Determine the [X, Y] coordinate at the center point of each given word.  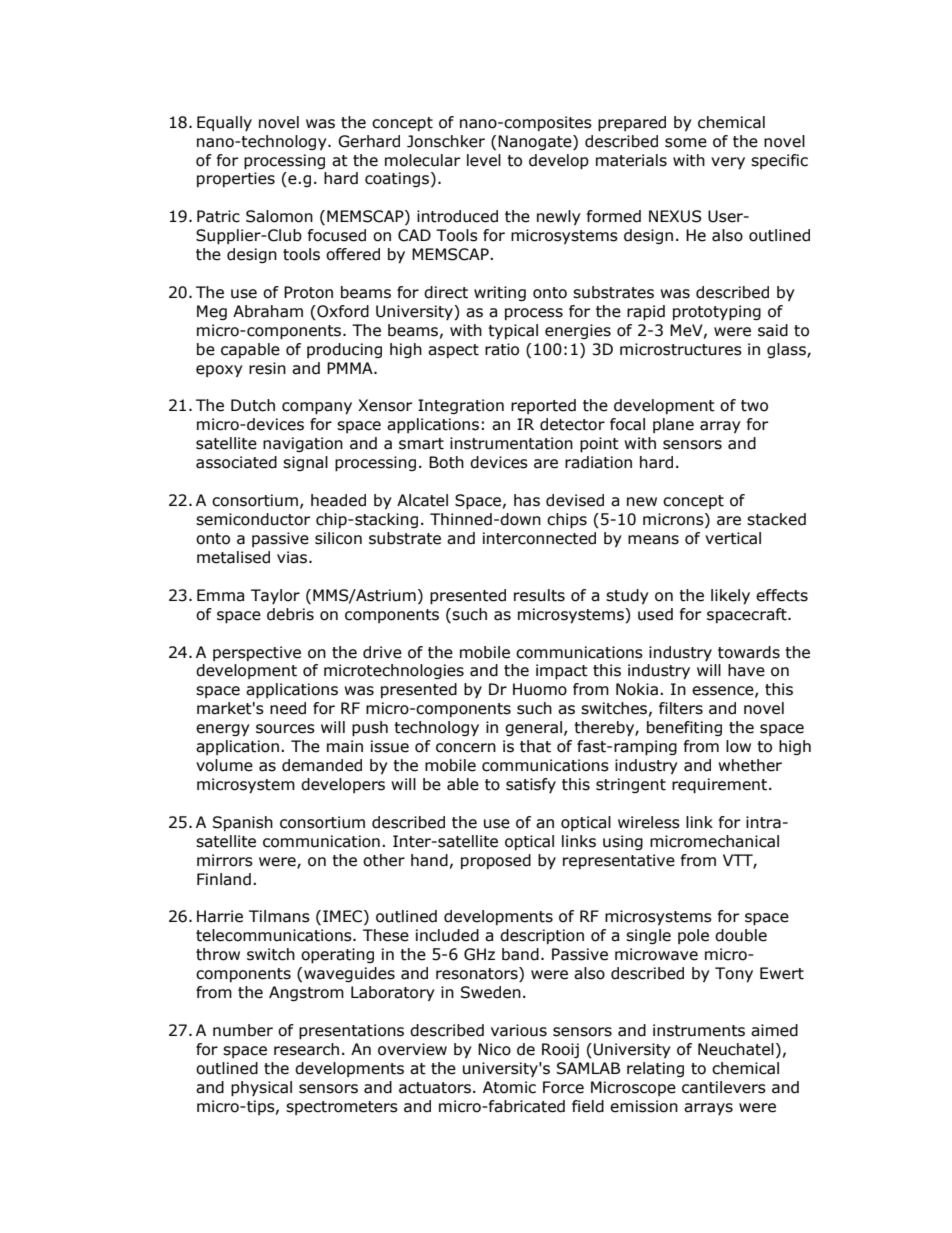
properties [236, 179]
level [484, 160]
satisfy [531, 785]
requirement [719, 785]
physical [261, 1088]
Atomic [509, 1087]
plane [673, 425]
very [728, 163]
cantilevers [724, 1087]
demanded [322, 765]
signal [305, 463]
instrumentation [511, 443]
